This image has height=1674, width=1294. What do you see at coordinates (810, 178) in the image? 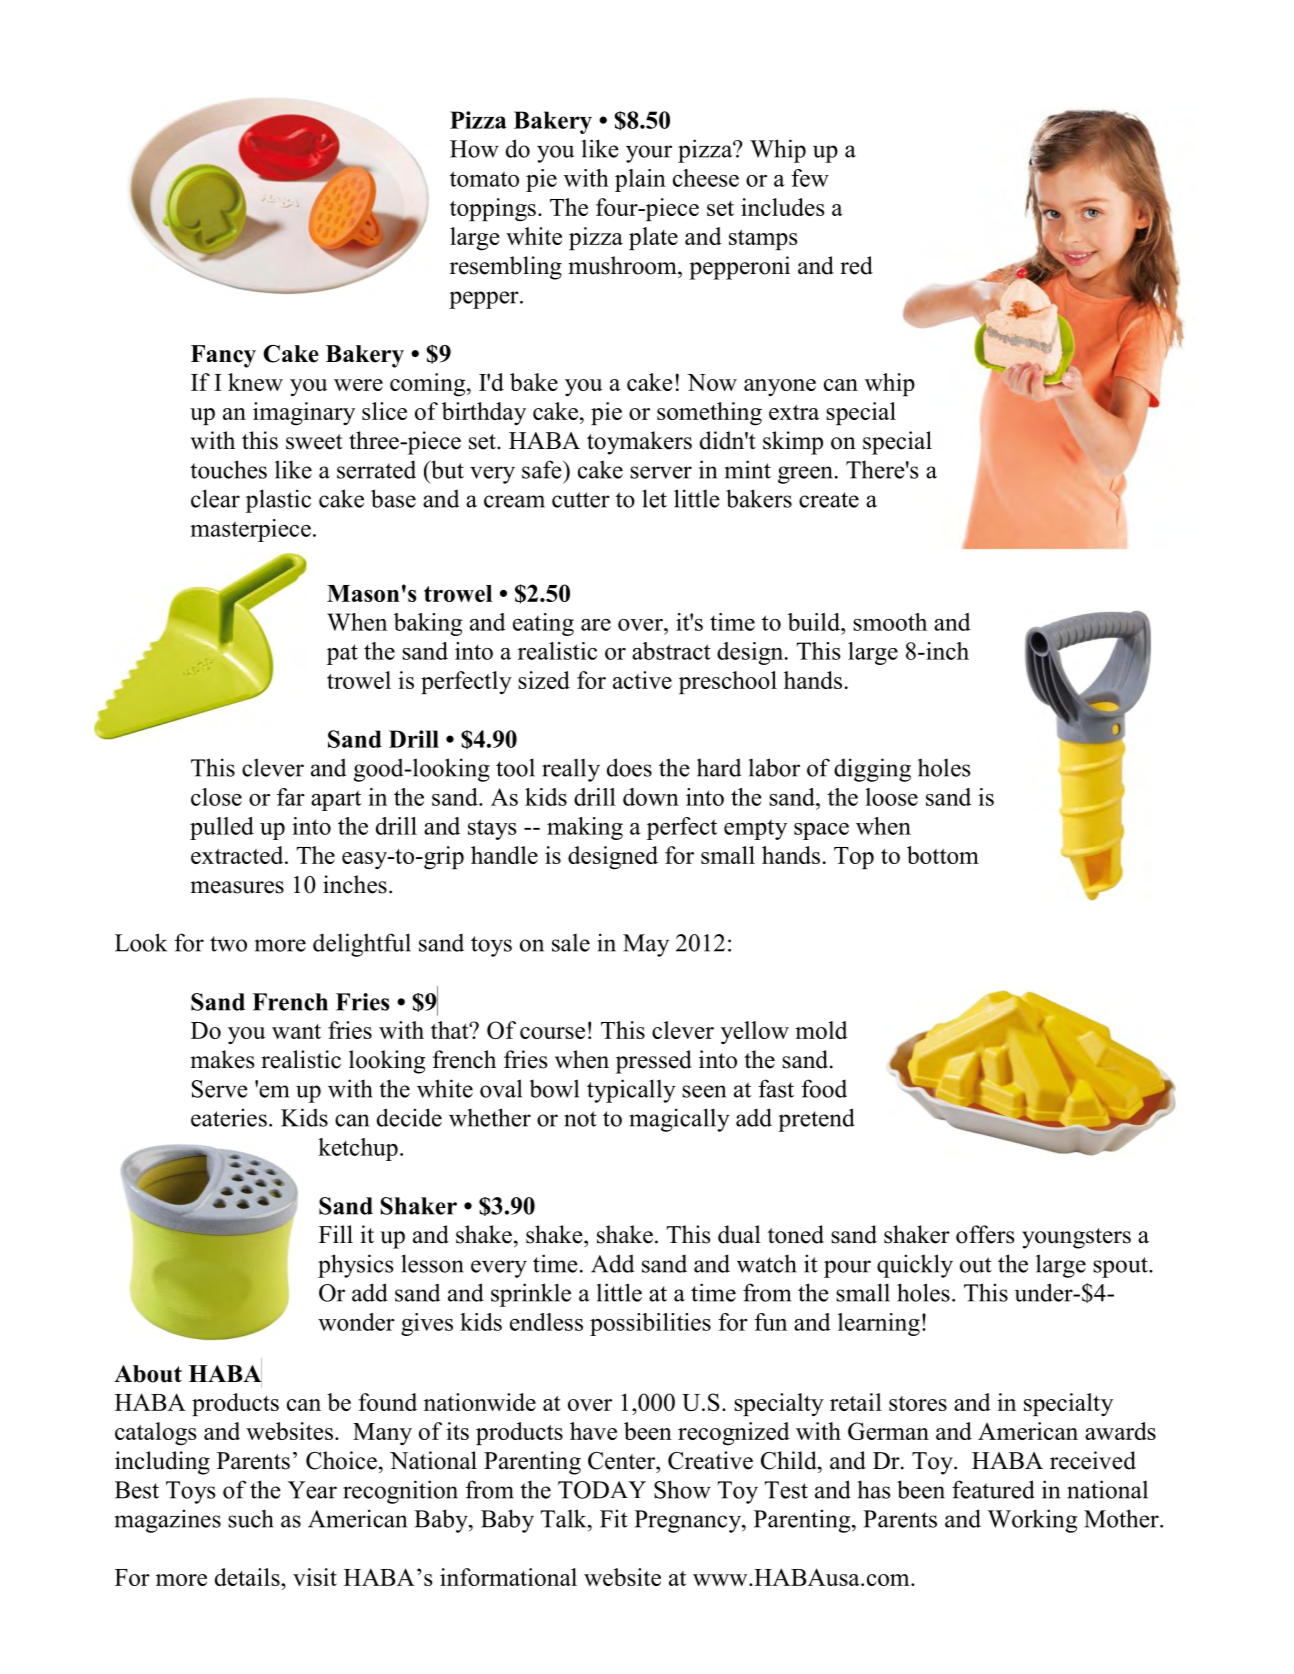
I see `few` at bounding box center [810, 178].
